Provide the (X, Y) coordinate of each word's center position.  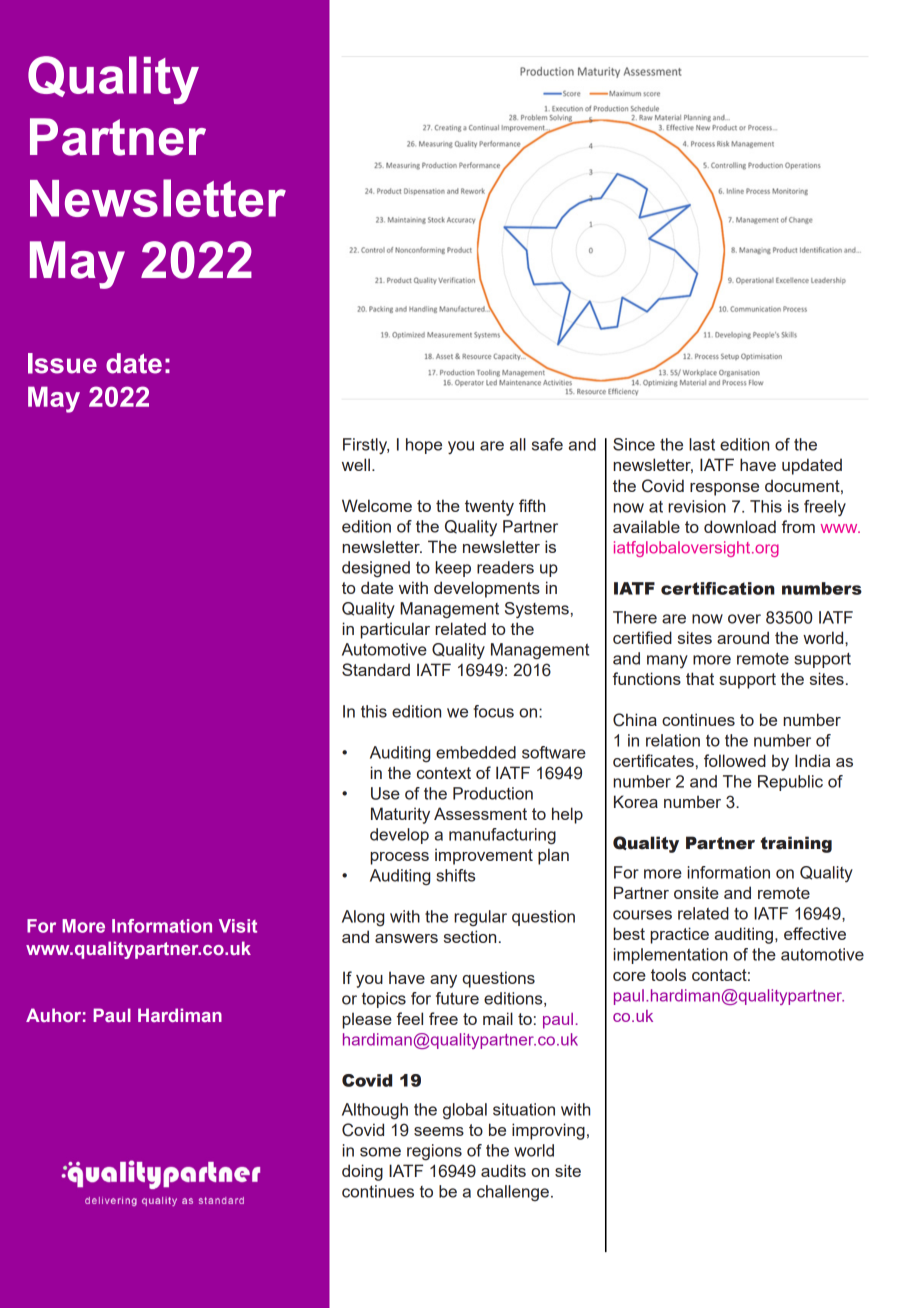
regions (434, 1152)
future (457, 998)
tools (668, 974)
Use (385, 793)
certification (718, 588)
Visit (238, 926)
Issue (62, 363)
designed (376, 569)
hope (424, 446)
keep (453, 569)
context (444, 773)
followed (735, 760)
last (702, 444)
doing (362, 1172)
